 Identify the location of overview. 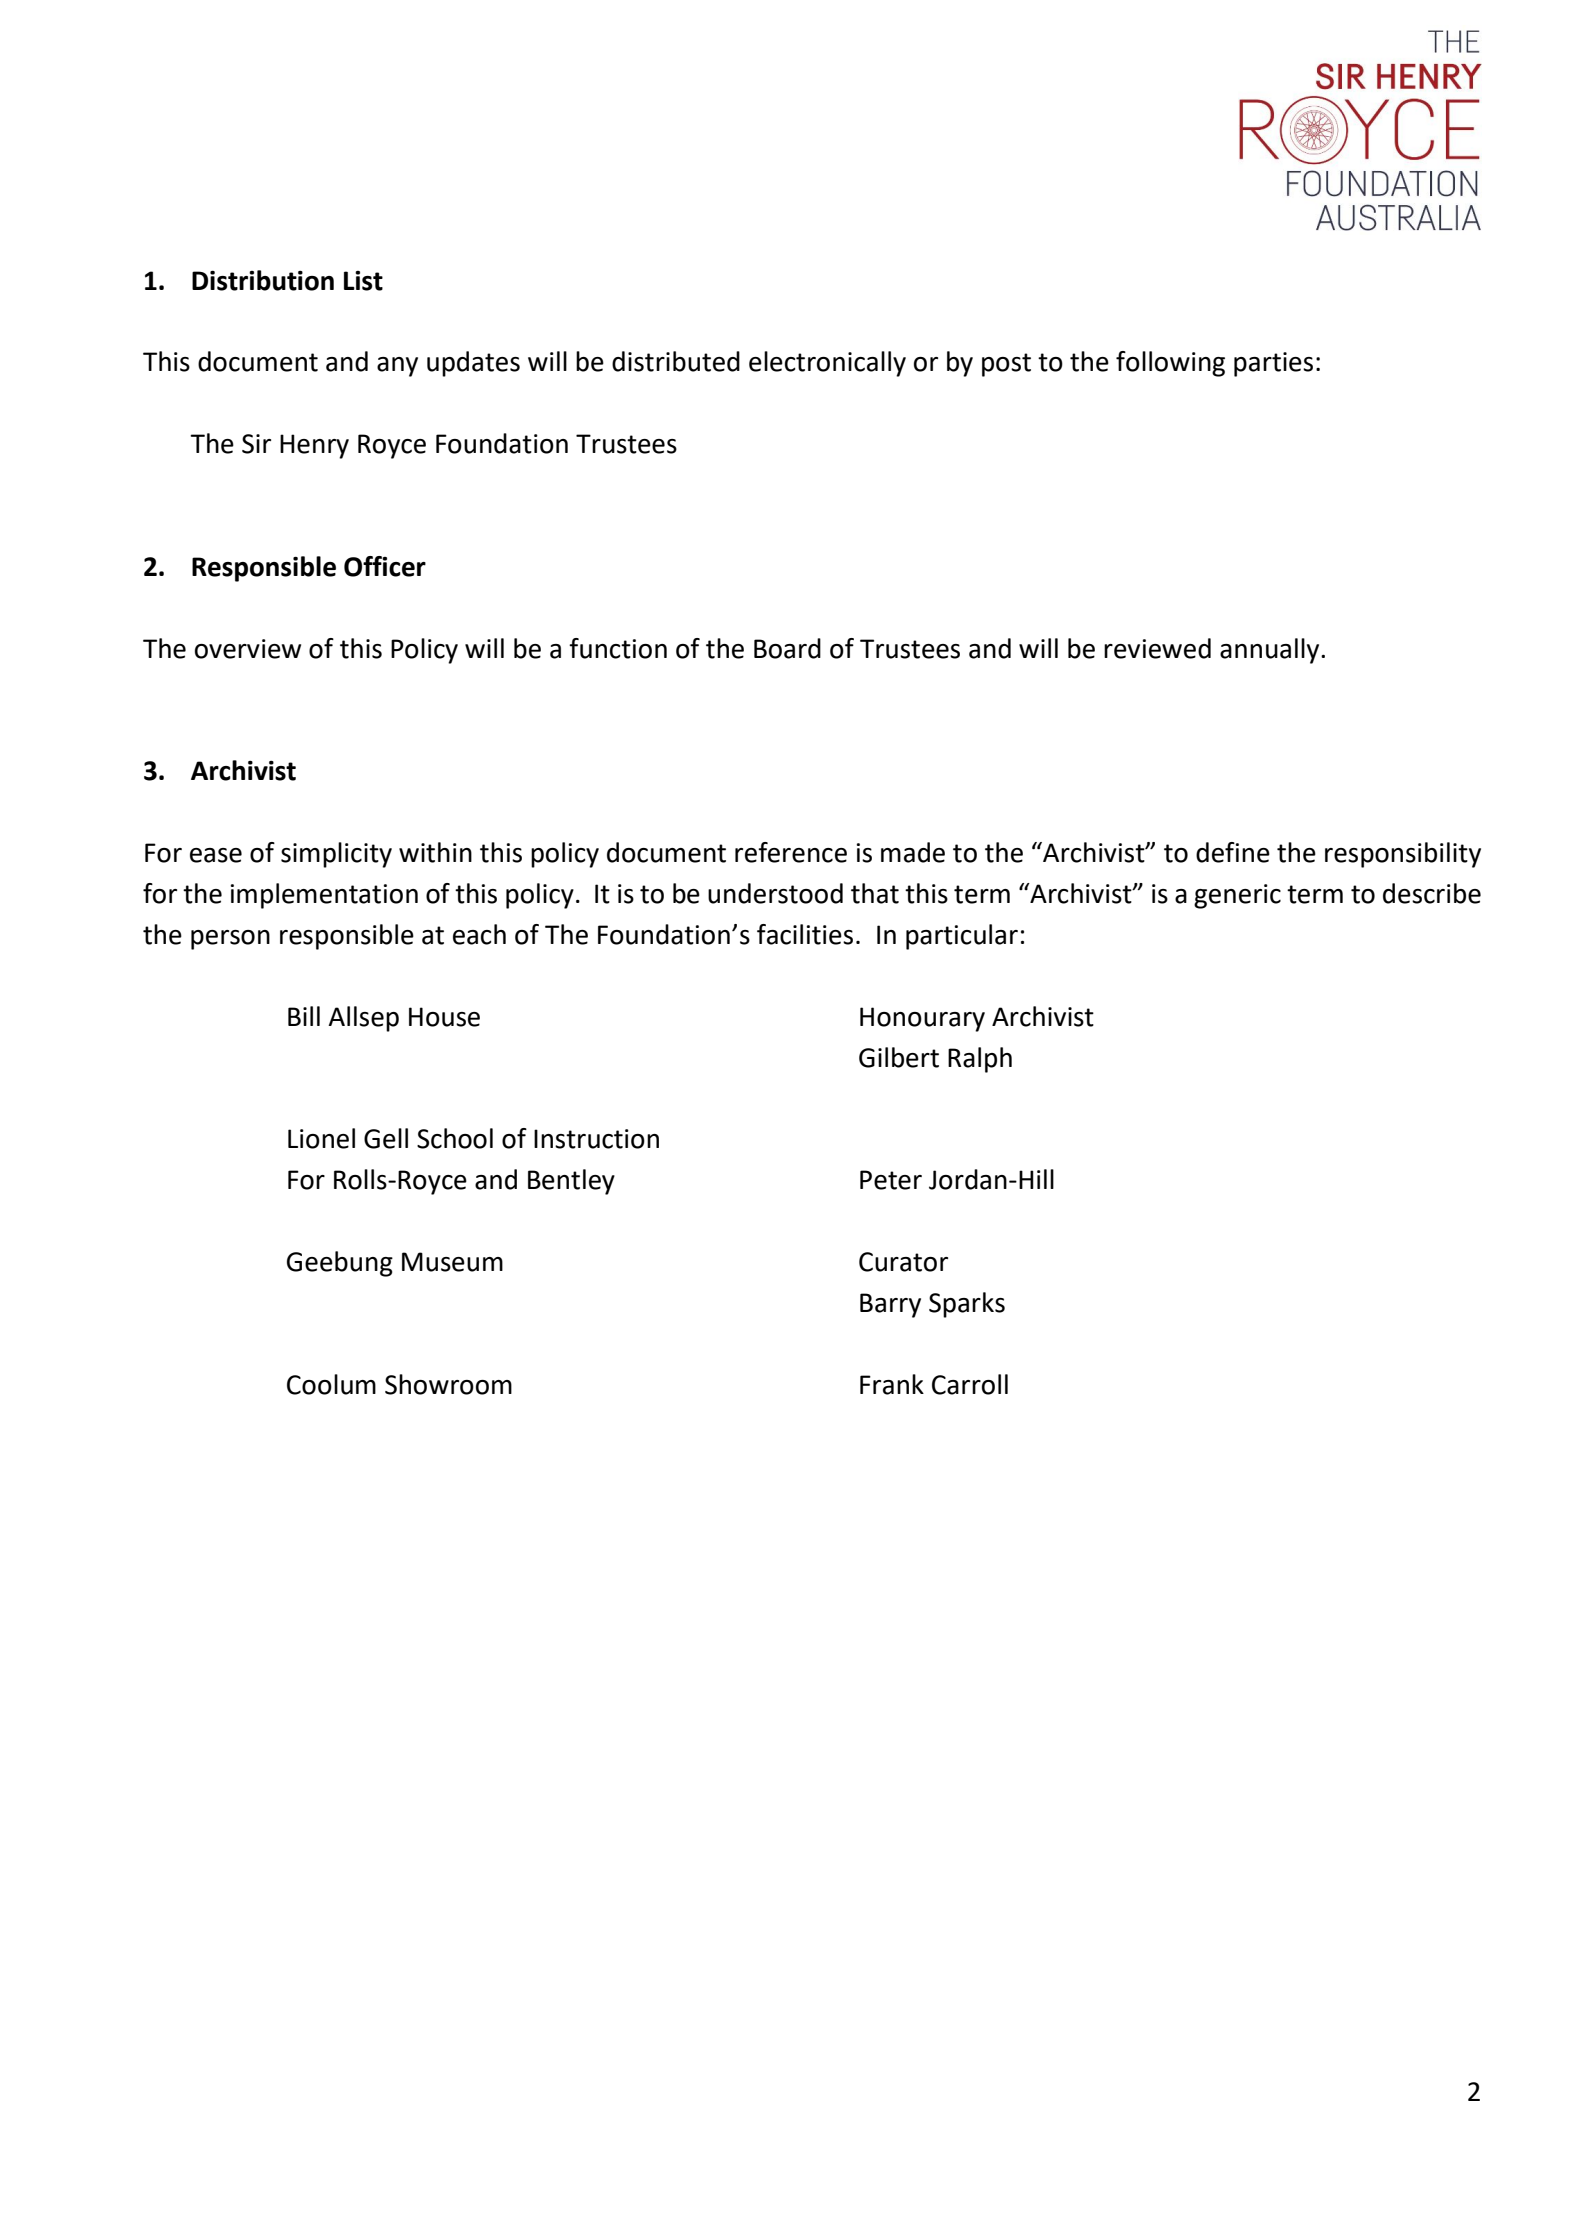
(248, 649).
